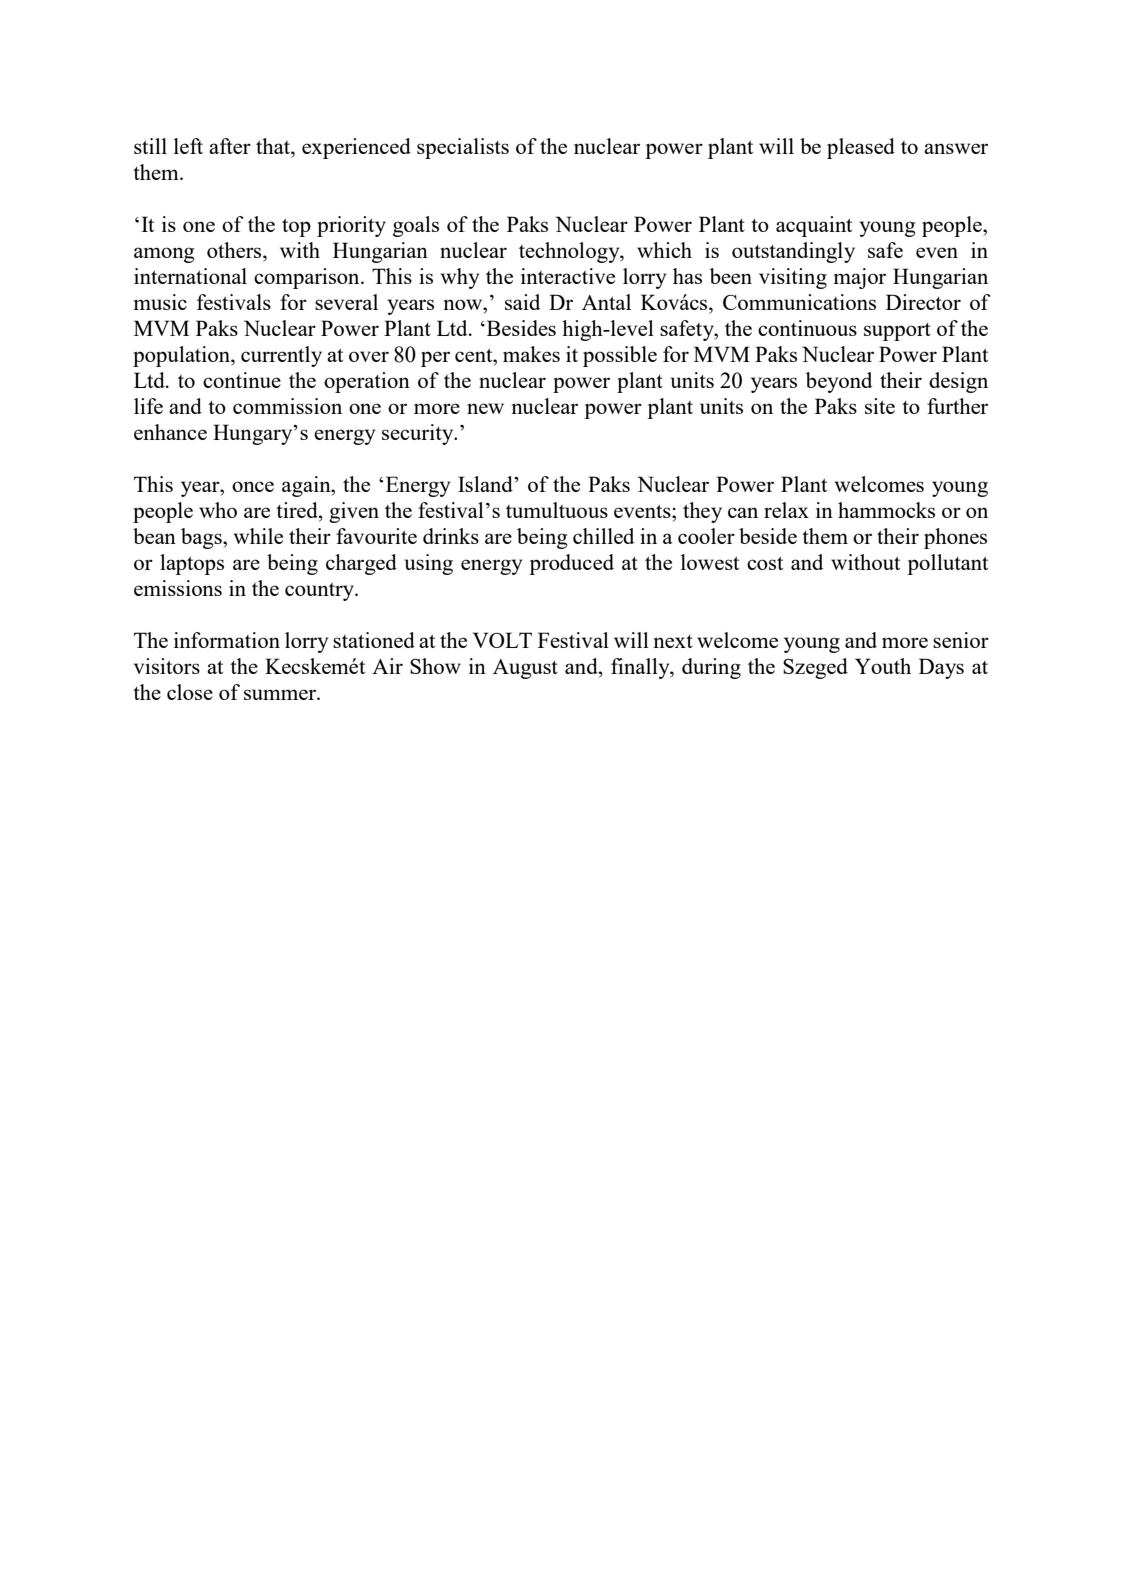 Image resolution: width=1122 pixels, height=1587 pixels. Describe the element at coordinates (190, 276) in the screenshot. I see `international` at that location.
